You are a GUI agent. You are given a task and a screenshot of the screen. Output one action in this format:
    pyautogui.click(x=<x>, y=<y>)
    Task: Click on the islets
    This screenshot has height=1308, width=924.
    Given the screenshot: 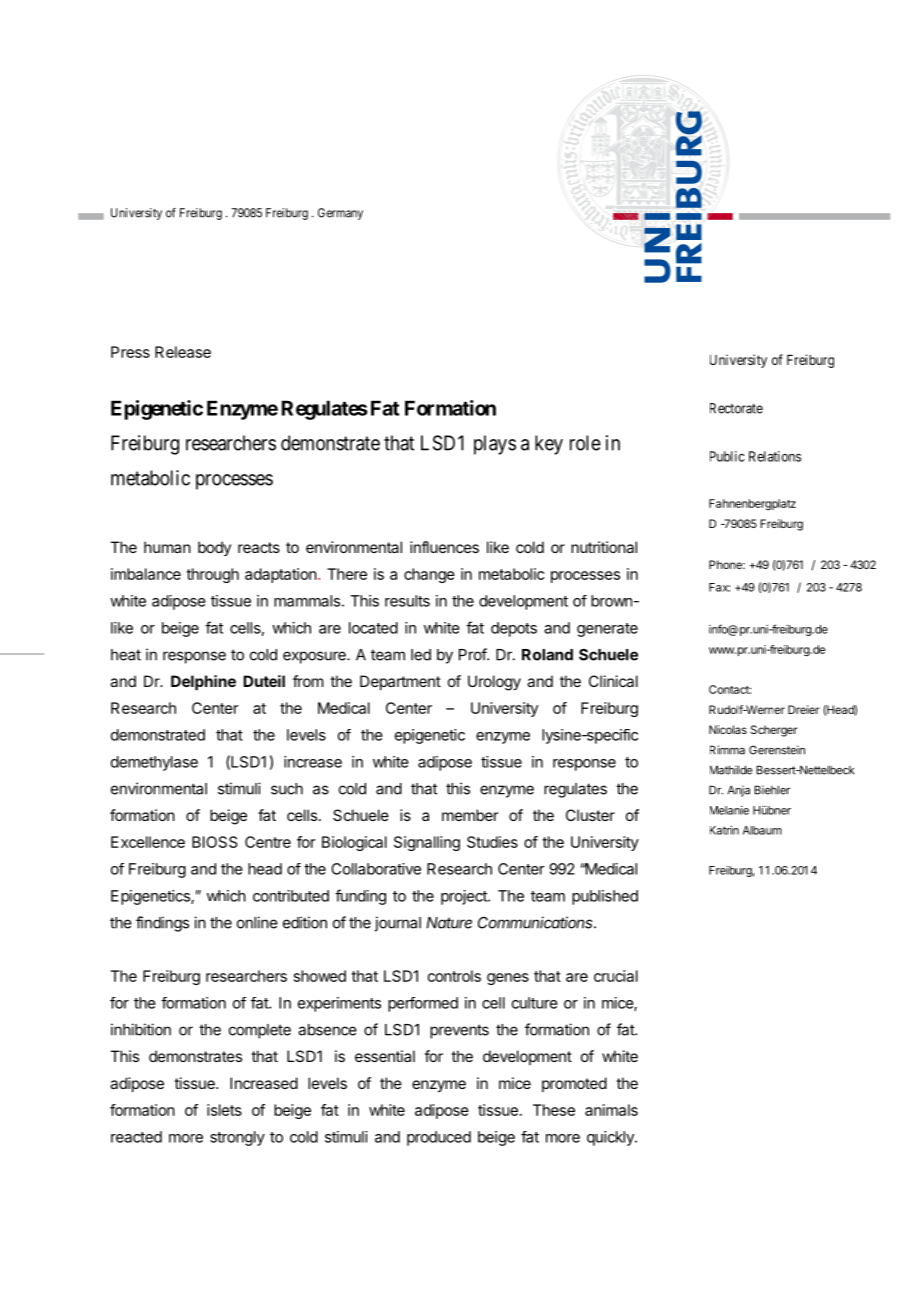 What is the action you would take?
    pyautogui.click(x=224, y=1110)
